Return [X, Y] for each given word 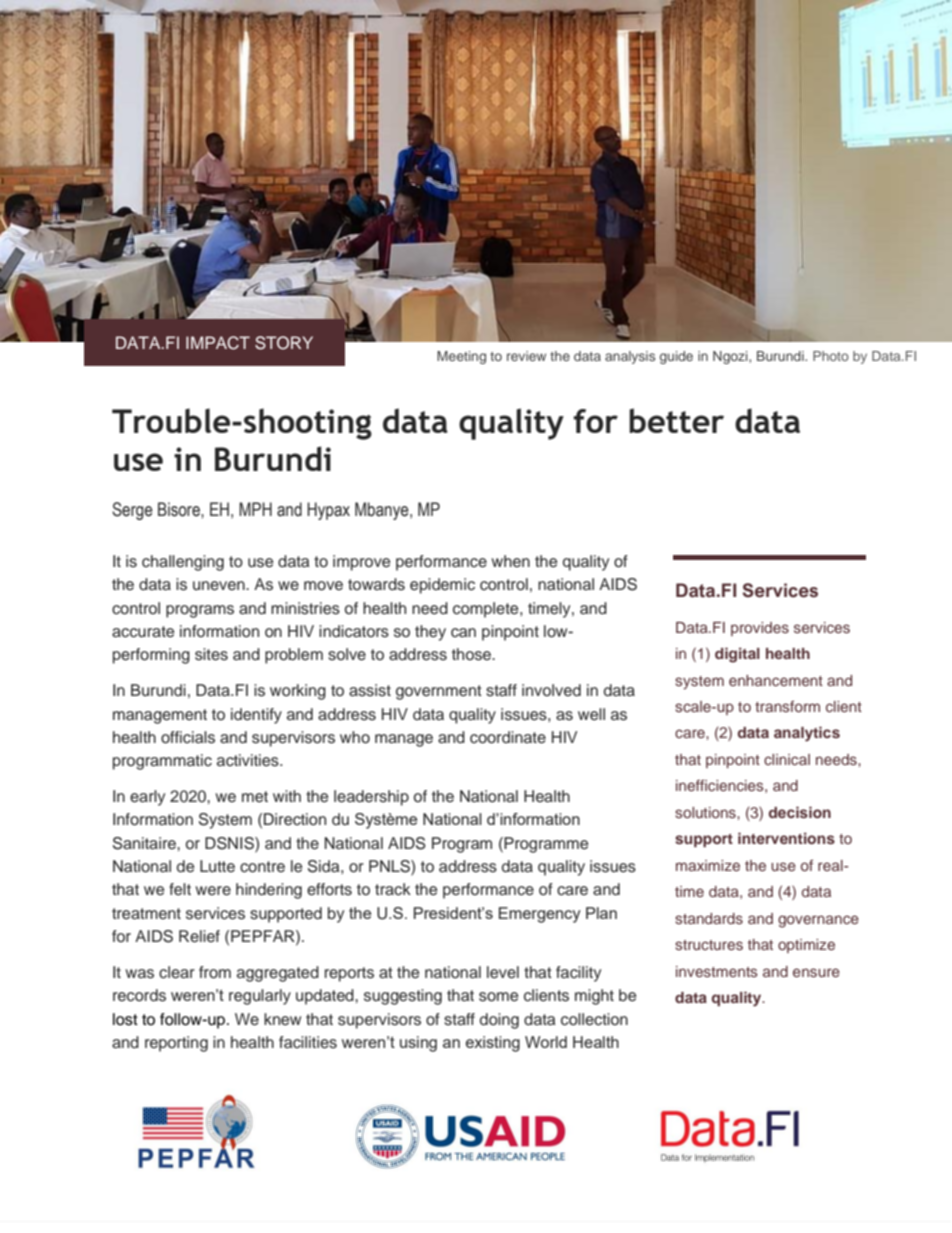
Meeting [461, 357]
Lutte [217, 866]
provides [760, 629]
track [393, 889]
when [510, 561]
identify [256, 716]
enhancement [776, 680]
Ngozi [731, 357]
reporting [176, 1044]
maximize [708, 865]
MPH [255, 509]
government [439, 692]
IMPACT [218, 343]
